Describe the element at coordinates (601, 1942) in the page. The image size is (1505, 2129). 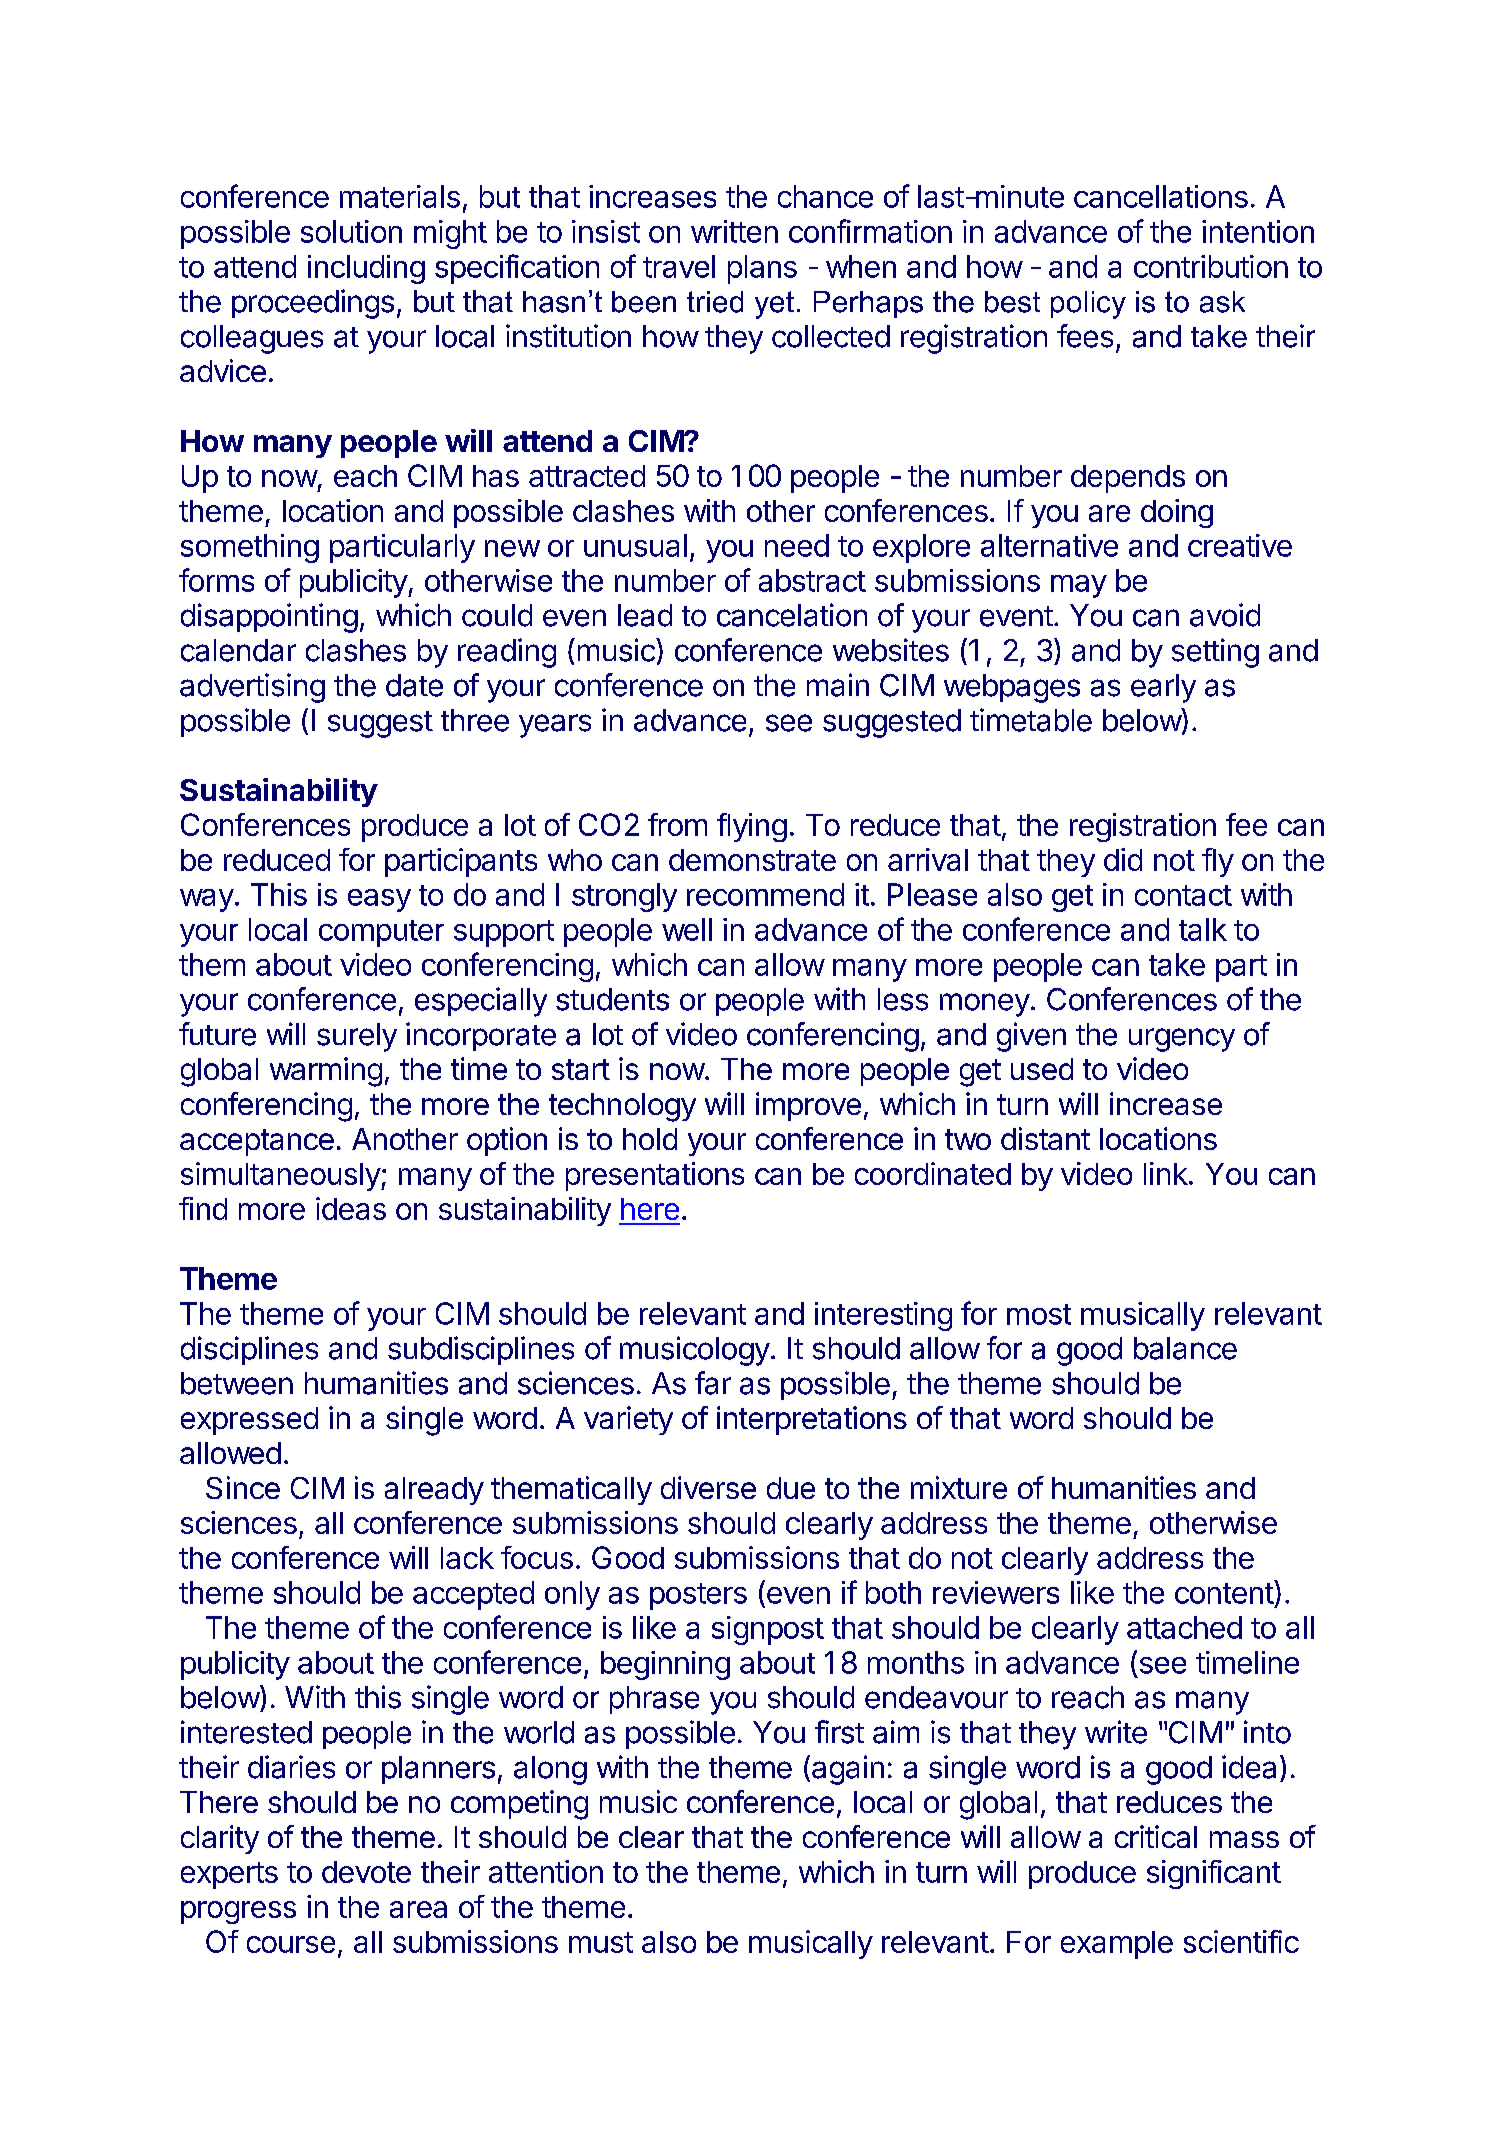
I see `must` at that location.
